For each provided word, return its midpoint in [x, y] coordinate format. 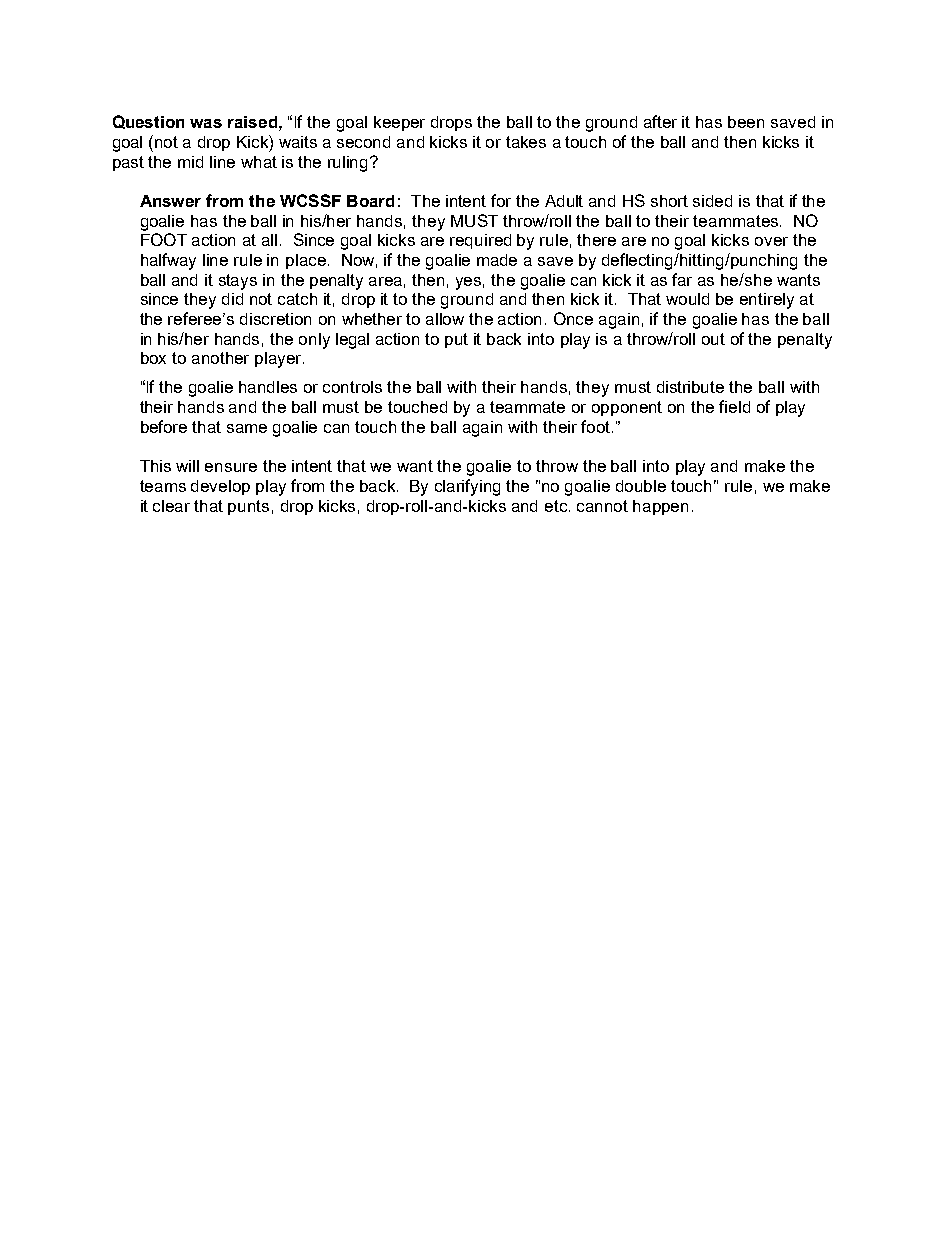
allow [445, 319]
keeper [399, 123]
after [660, 121]
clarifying [467, 487]
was [206, 123]
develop [220, 487]
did [232, 299]
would [687, 299]
